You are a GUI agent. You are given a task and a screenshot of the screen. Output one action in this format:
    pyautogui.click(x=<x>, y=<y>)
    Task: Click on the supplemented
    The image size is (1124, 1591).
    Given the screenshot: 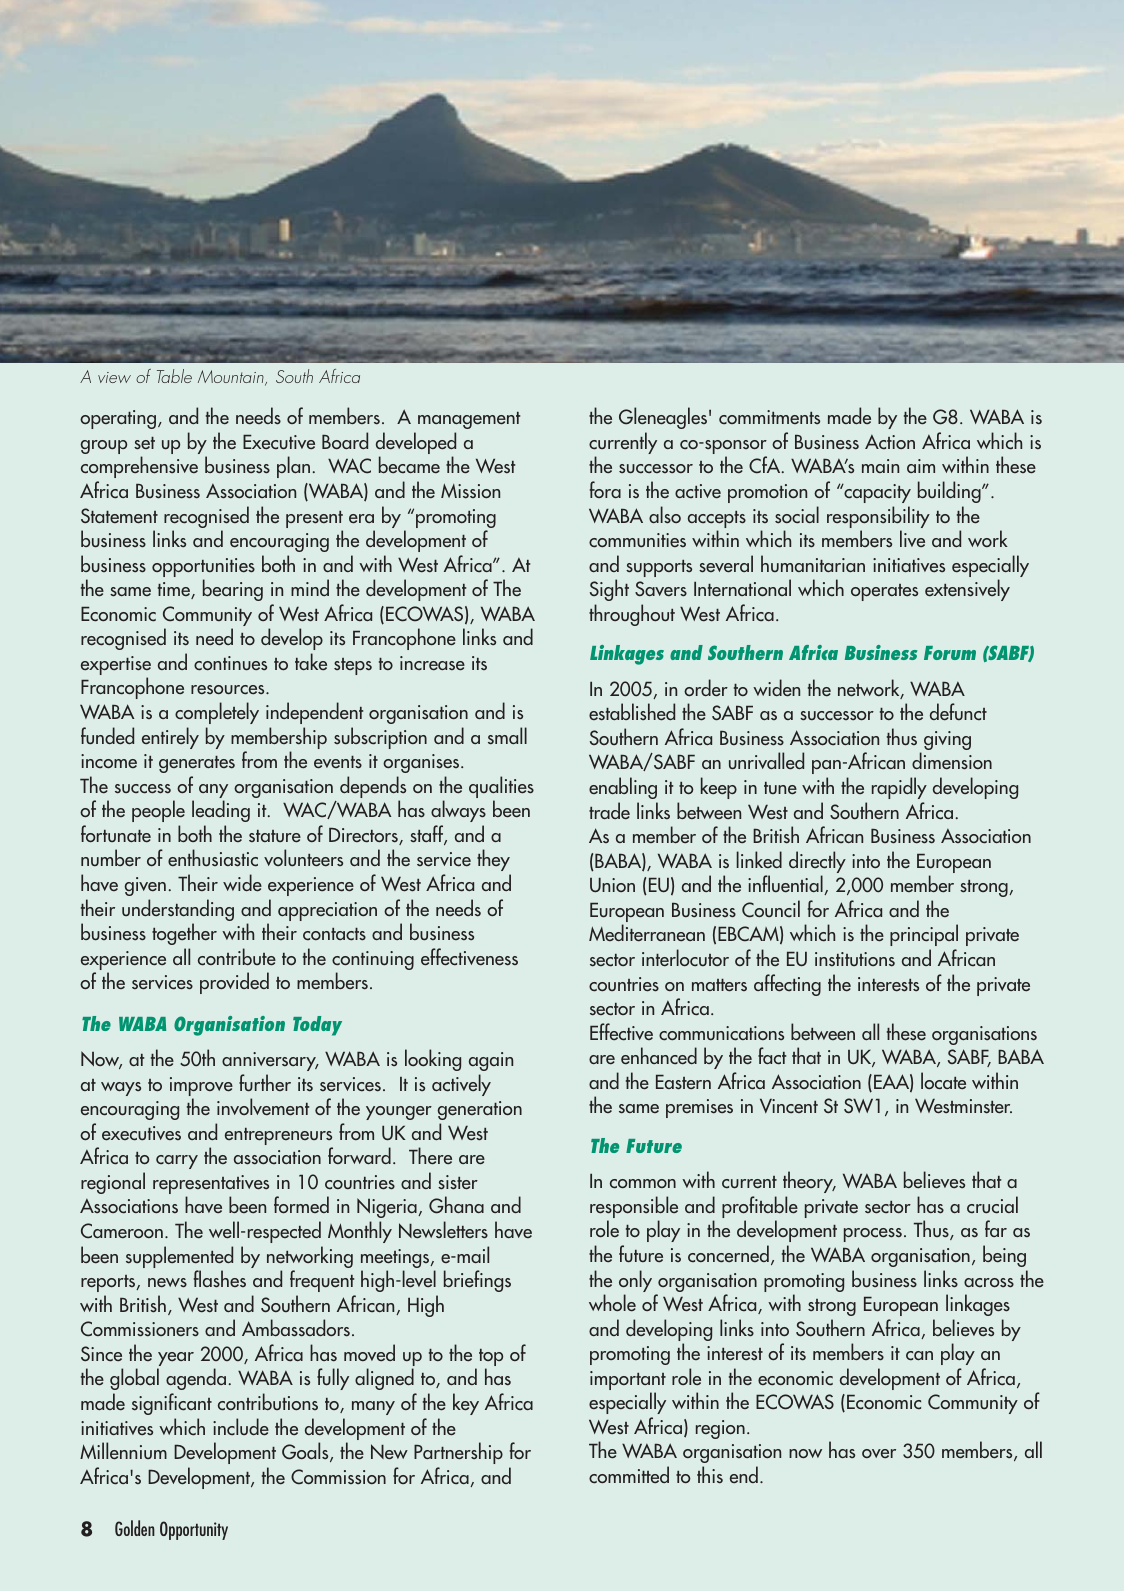 What is the action you would take?
    pyautogui.click(x=179, y=1258)
